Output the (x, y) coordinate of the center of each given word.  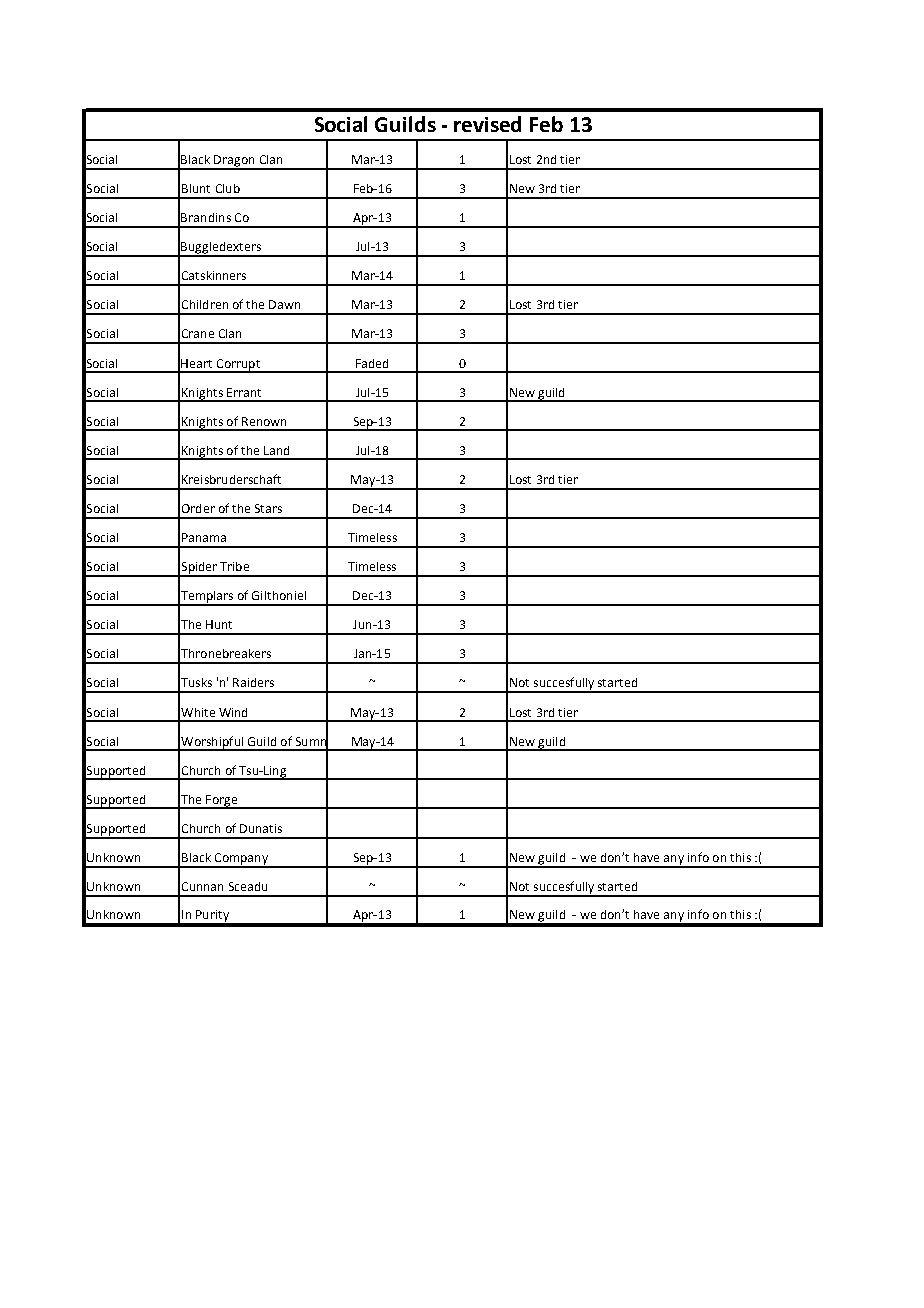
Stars (268, 508)
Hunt (219, 624)
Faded (372, 363)
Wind (233, 712)
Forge (221, 802)
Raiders (253, 682)
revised (487, 124)
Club (228, 188)
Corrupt (238, 365)
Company (241, 860)
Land (276, 450)
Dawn (284, 304)
